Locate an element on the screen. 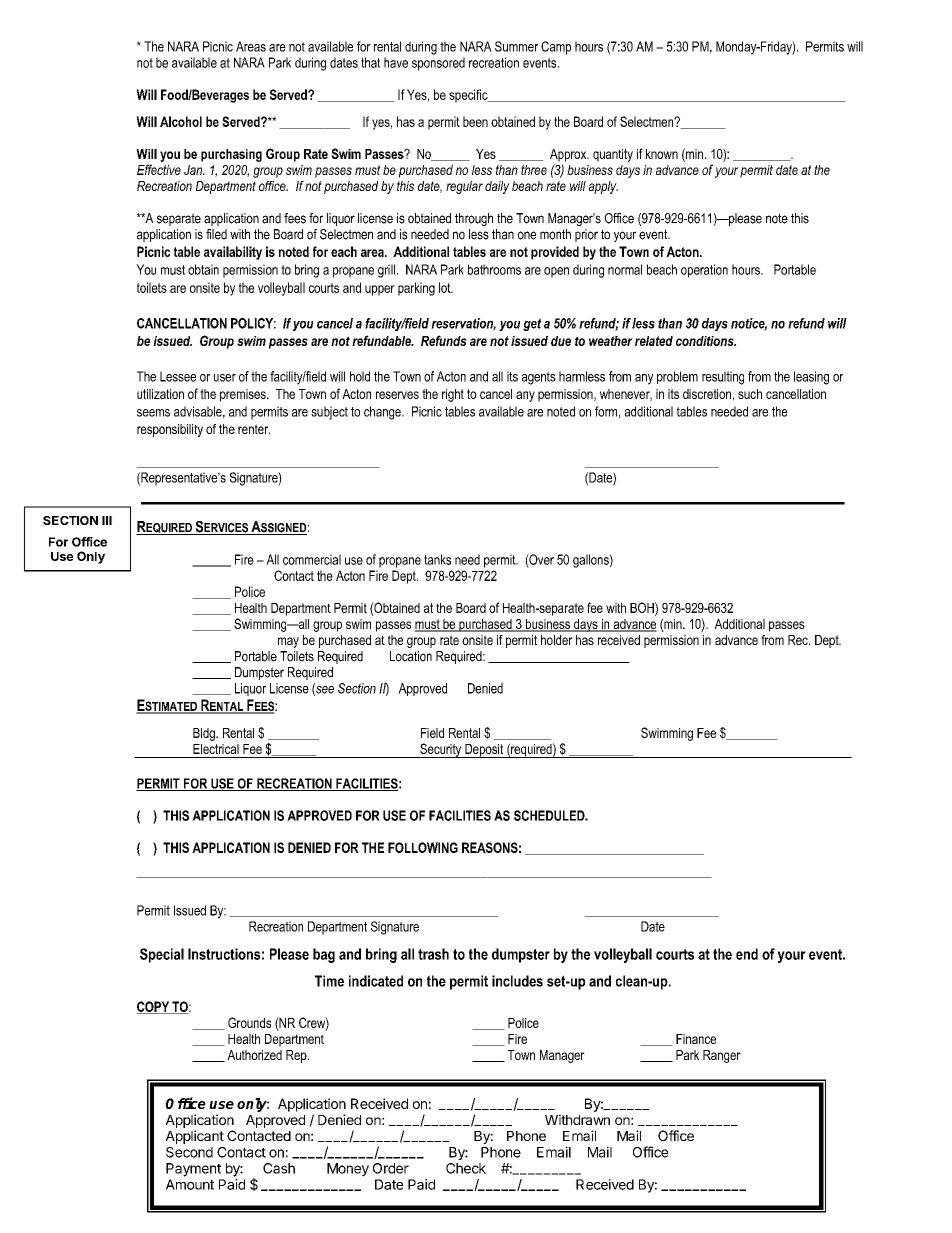 This screenshot has height=1233, width=952. known is located at coordinates (662, 154).
